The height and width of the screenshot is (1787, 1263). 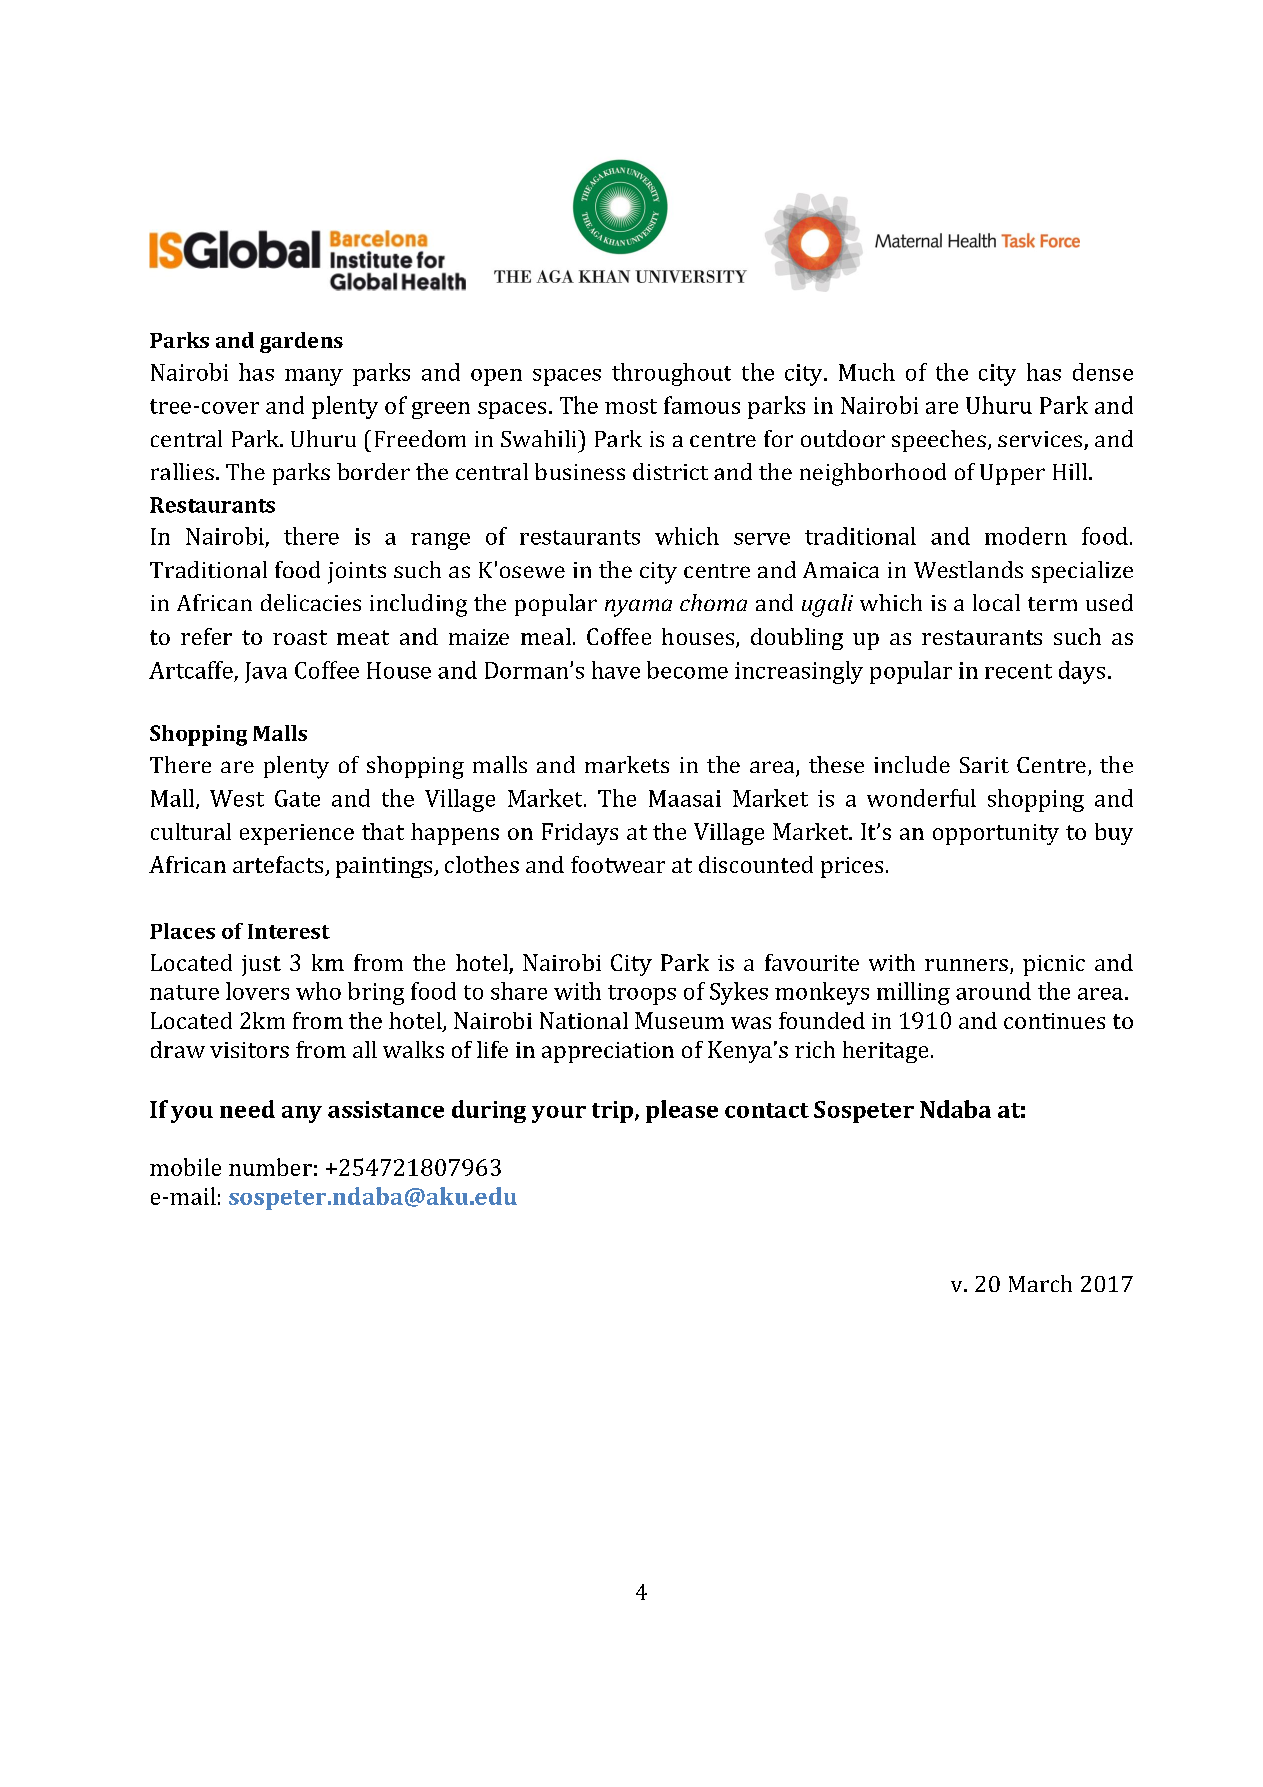 What do you see at coordinates (616, 670) in the screenshot?
I see `have` at bounding box center [616, 670].
